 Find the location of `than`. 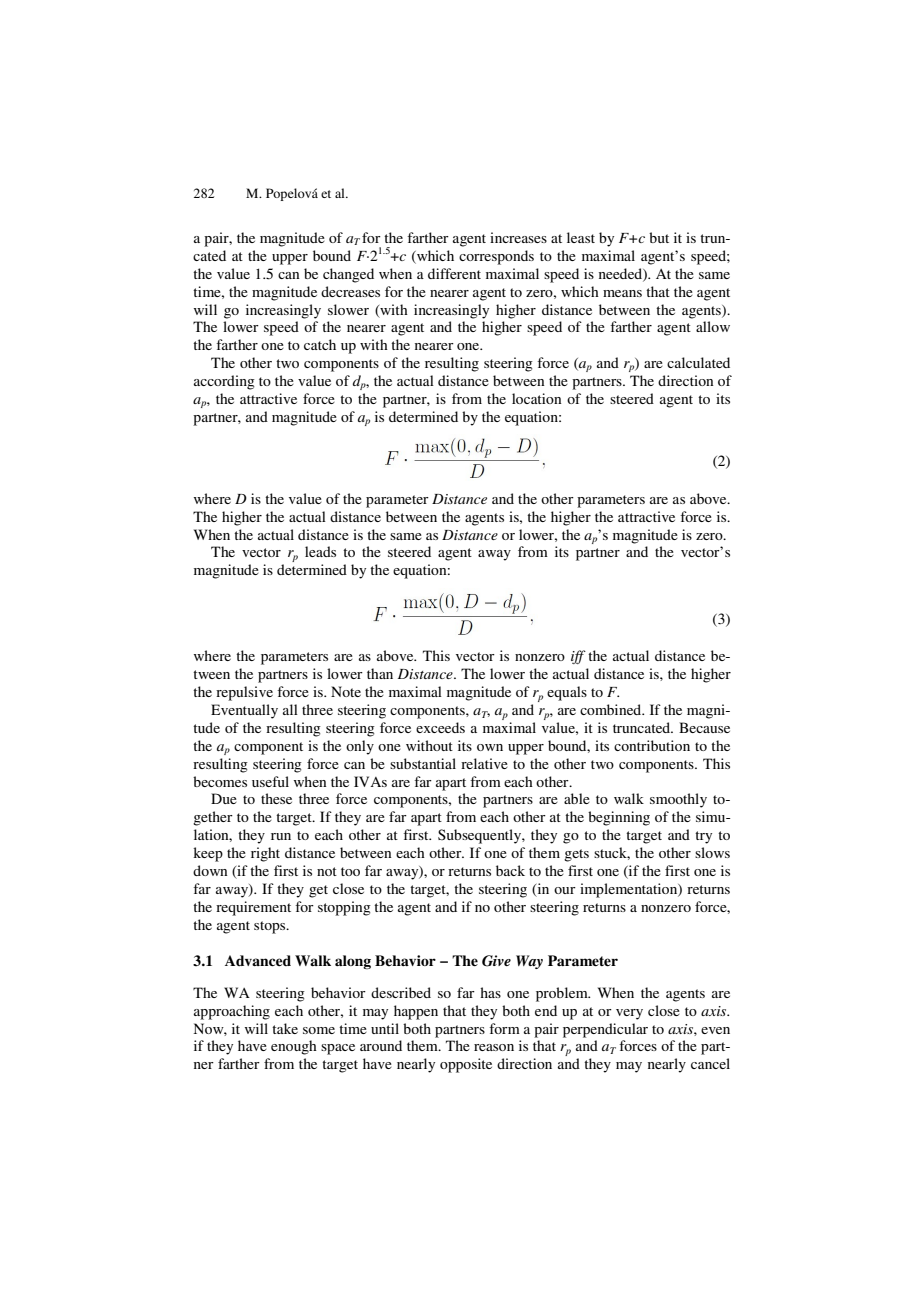

than is located at coordinates (380, 673).
